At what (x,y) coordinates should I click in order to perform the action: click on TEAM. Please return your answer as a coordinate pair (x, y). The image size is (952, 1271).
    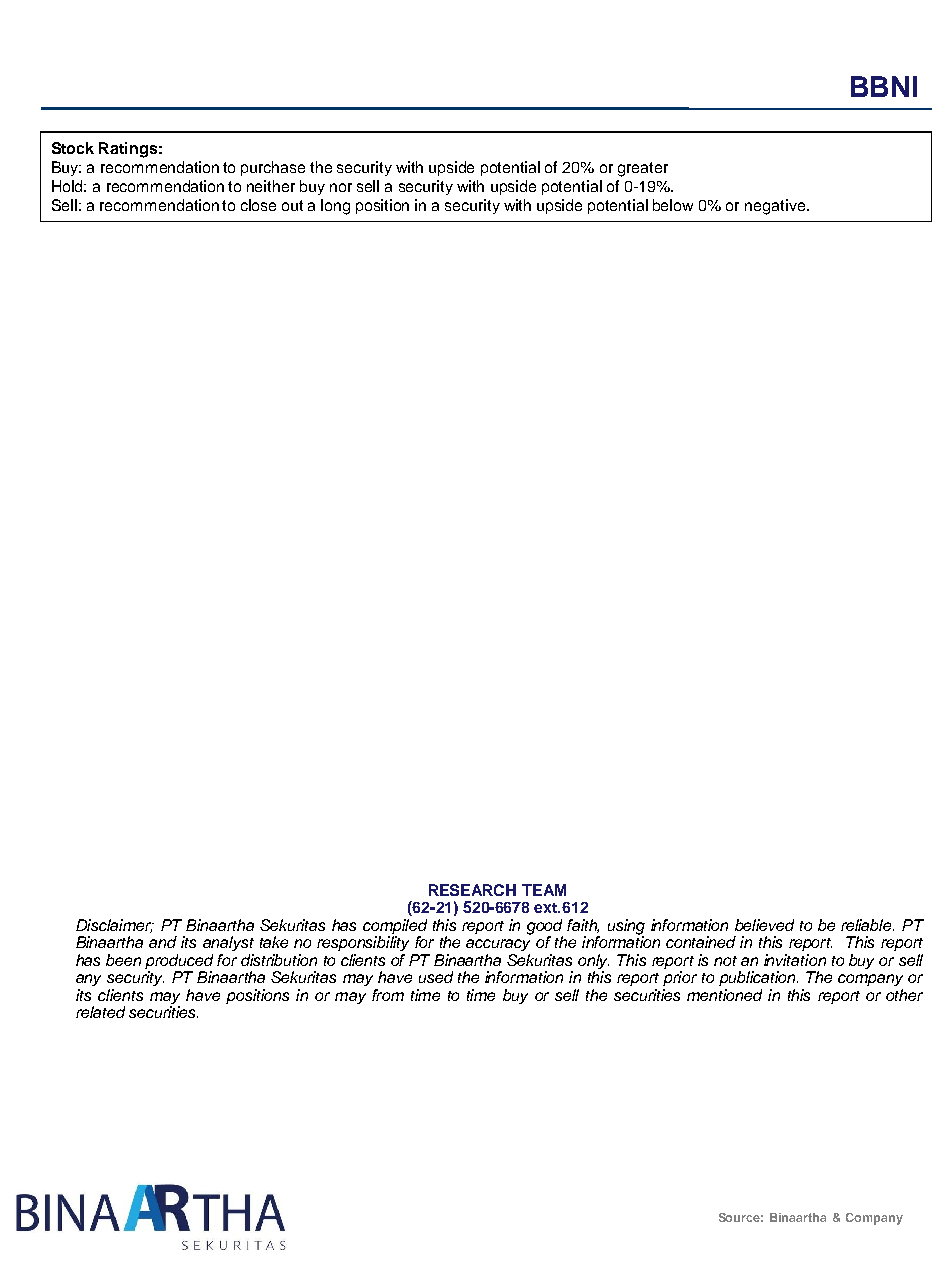
    Looking at the image, I should click on (544, 890).
